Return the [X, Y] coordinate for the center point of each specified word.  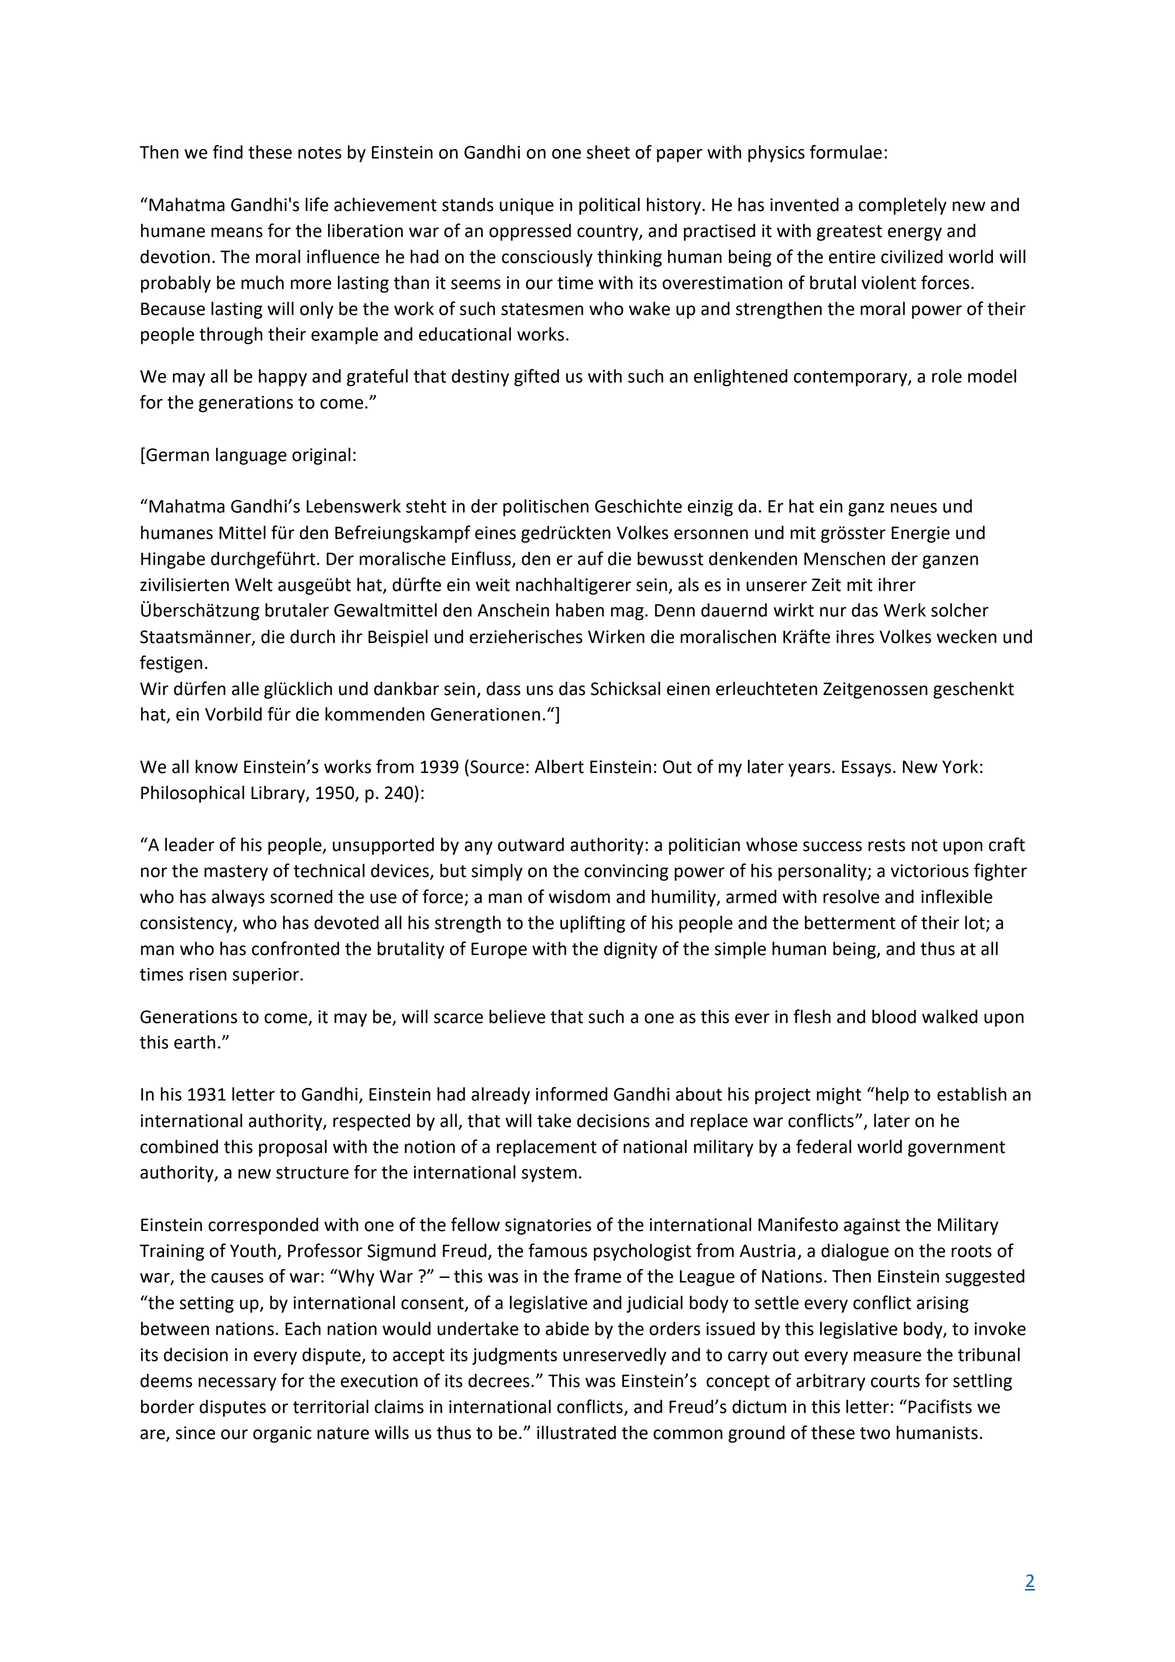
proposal [293, 1148]
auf [591, 558]
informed [572, 1094]
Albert [559, 766]
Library [279, 794]
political [609, 206]
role [947, 376]
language [251, 456]
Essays [868, 768]
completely [903, 206]
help [892, 1096]
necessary [237, 1384]
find [228, 152]
